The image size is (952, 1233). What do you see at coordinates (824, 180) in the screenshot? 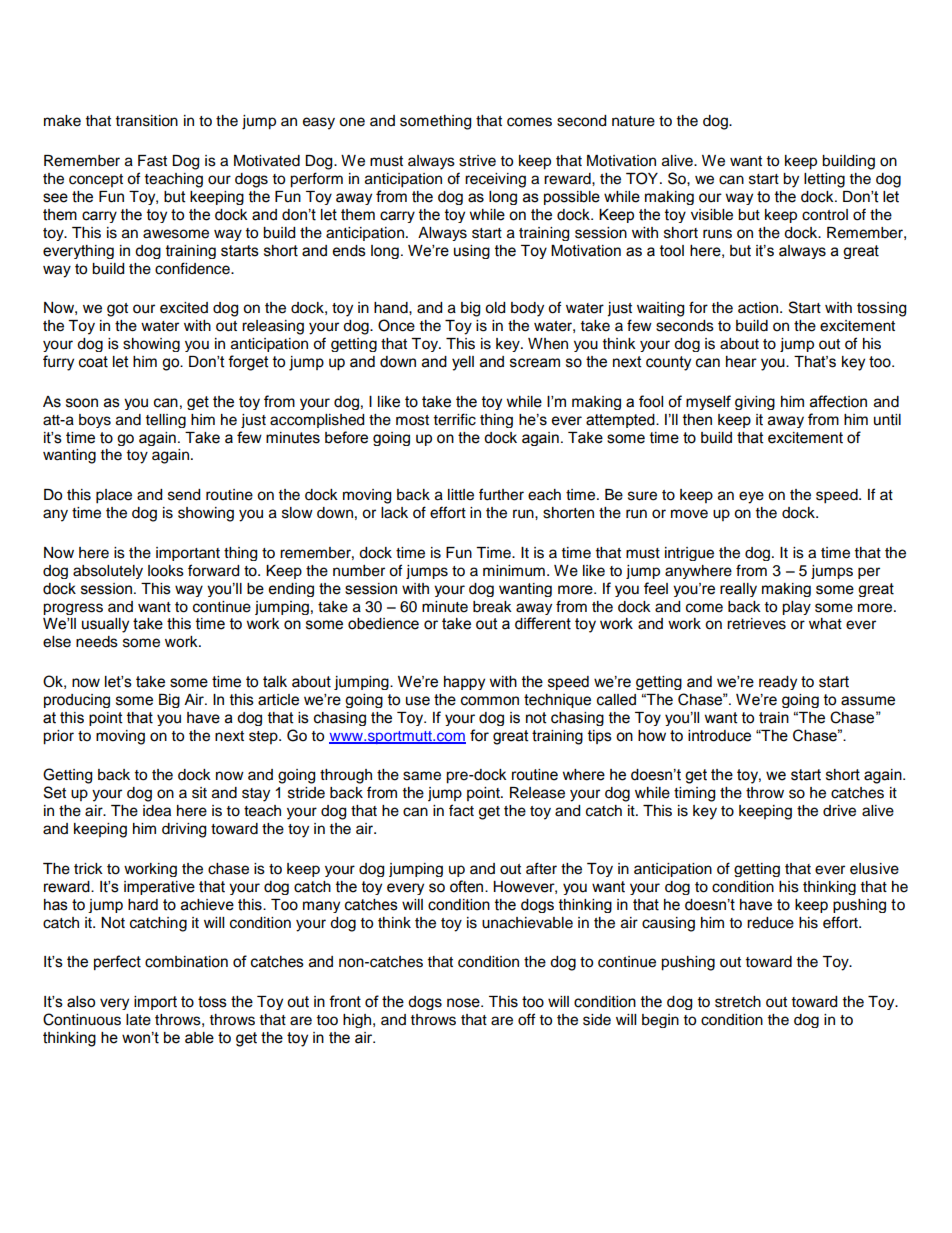
I see `letting` at bounding box center [824, 180].
